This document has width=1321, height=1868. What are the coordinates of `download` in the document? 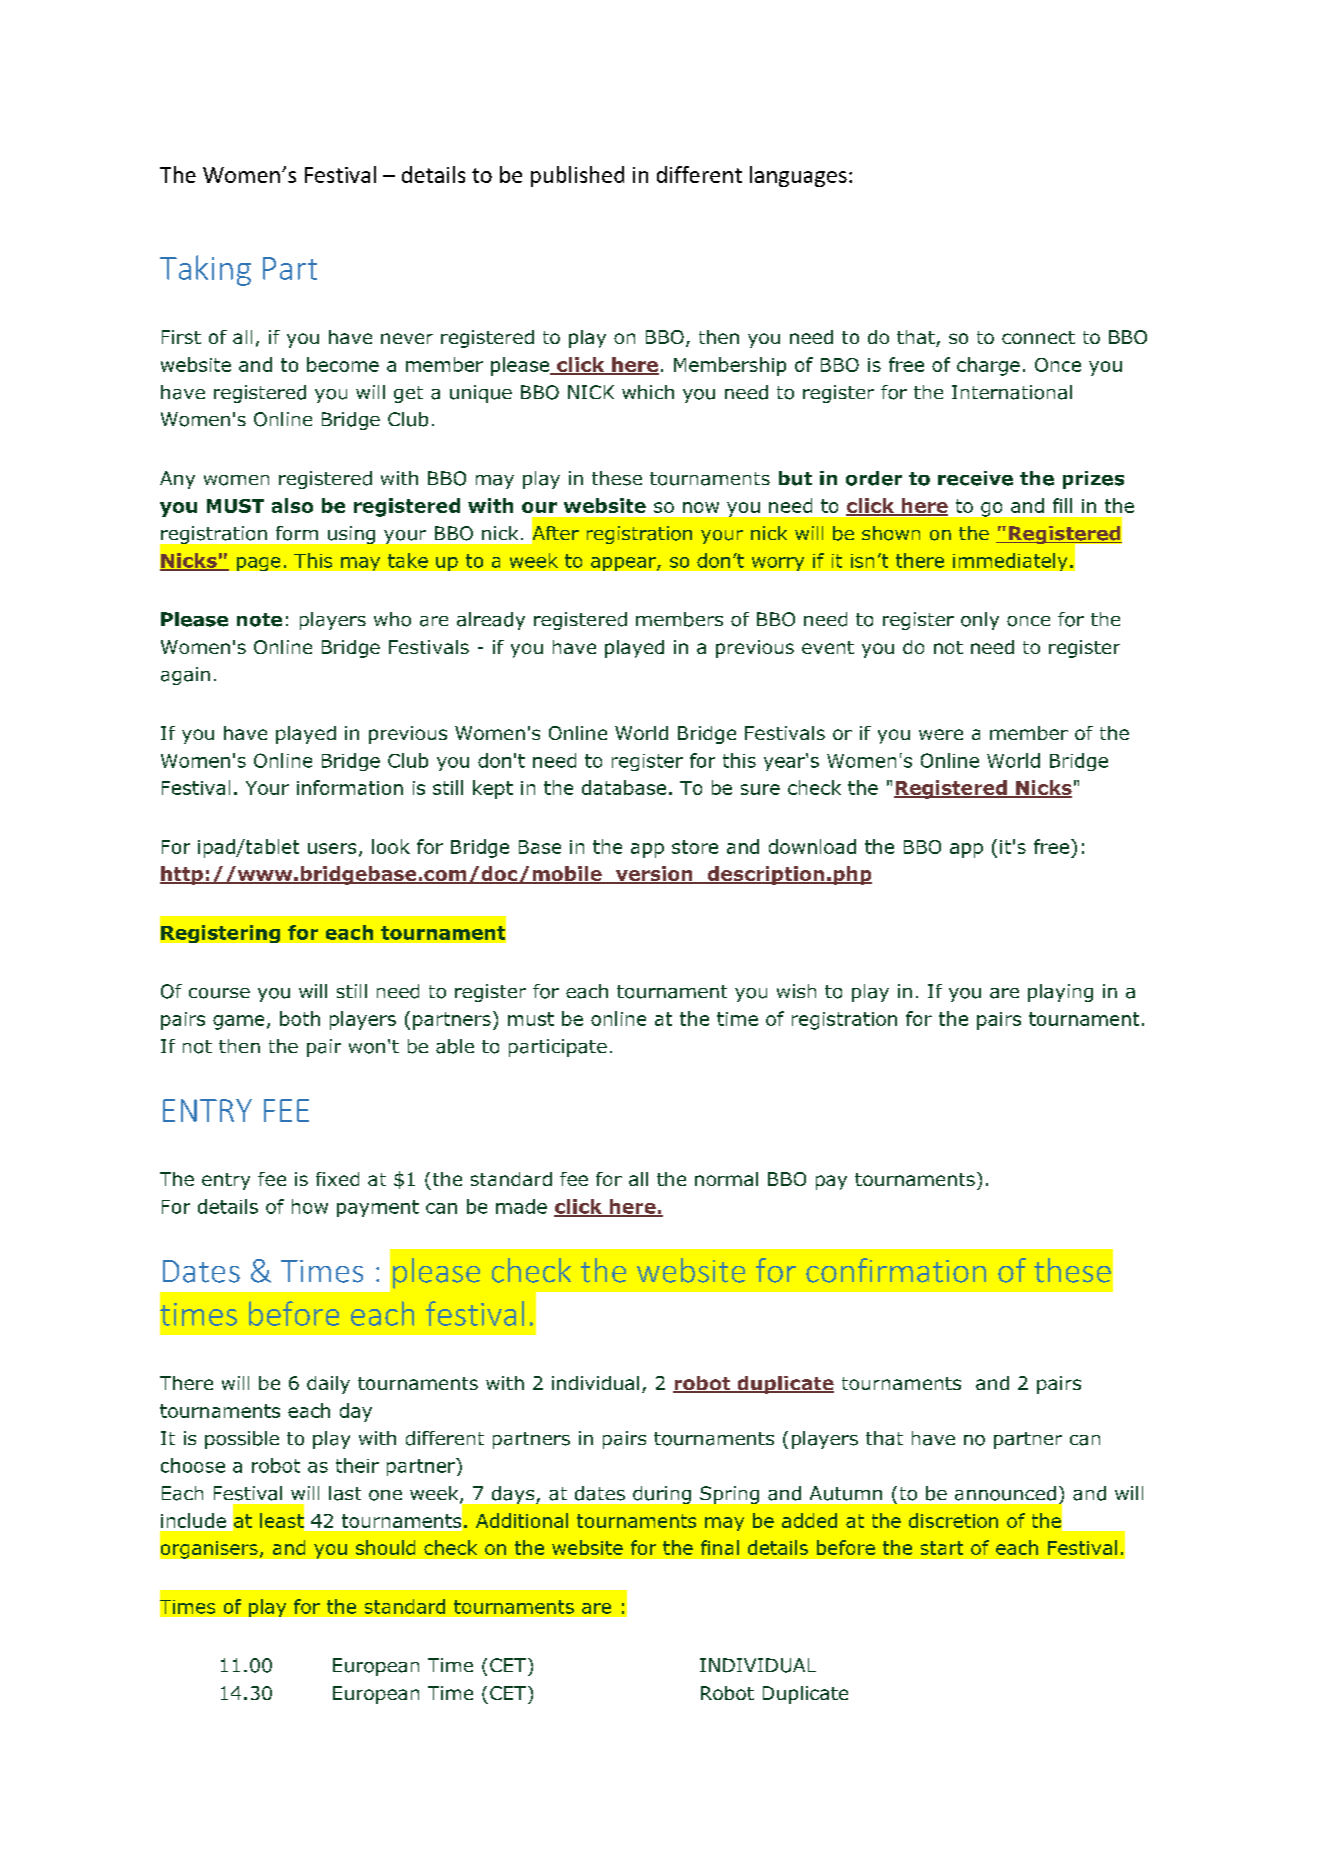 It's located at (812, 846).
